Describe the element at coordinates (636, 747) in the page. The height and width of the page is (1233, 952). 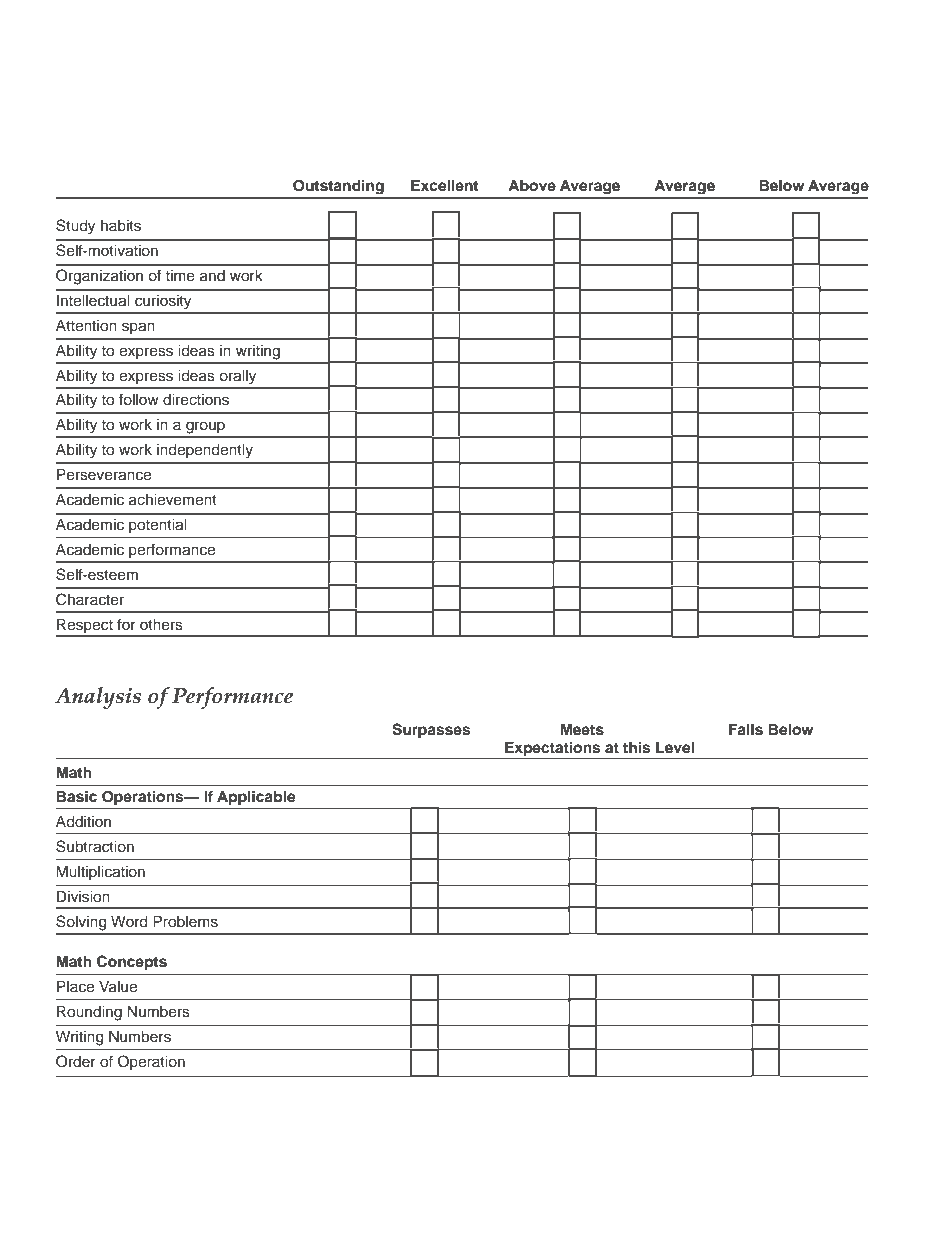
I see `this` at that location.
